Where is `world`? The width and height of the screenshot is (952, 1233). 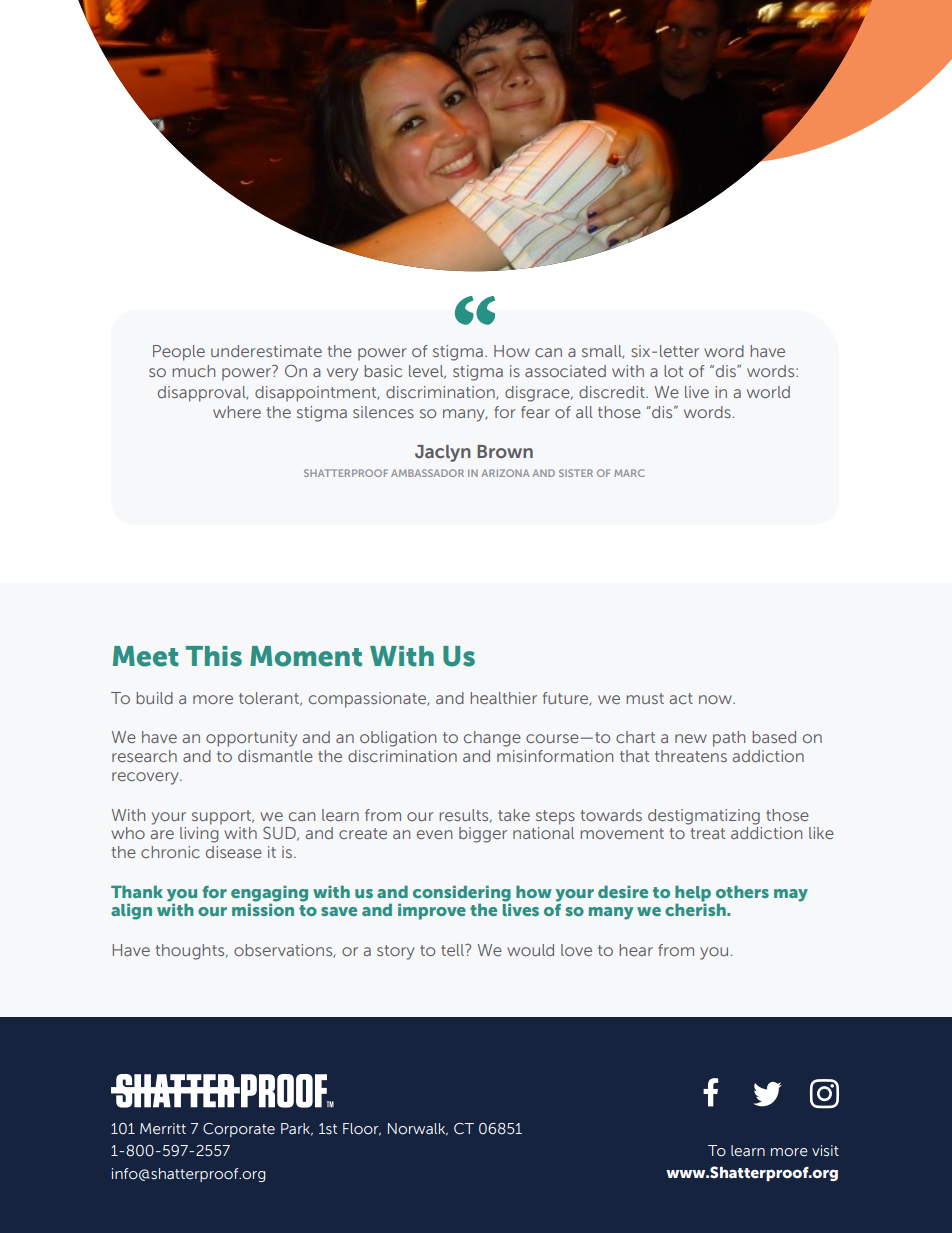
world is located at coordinates (768, 392).
